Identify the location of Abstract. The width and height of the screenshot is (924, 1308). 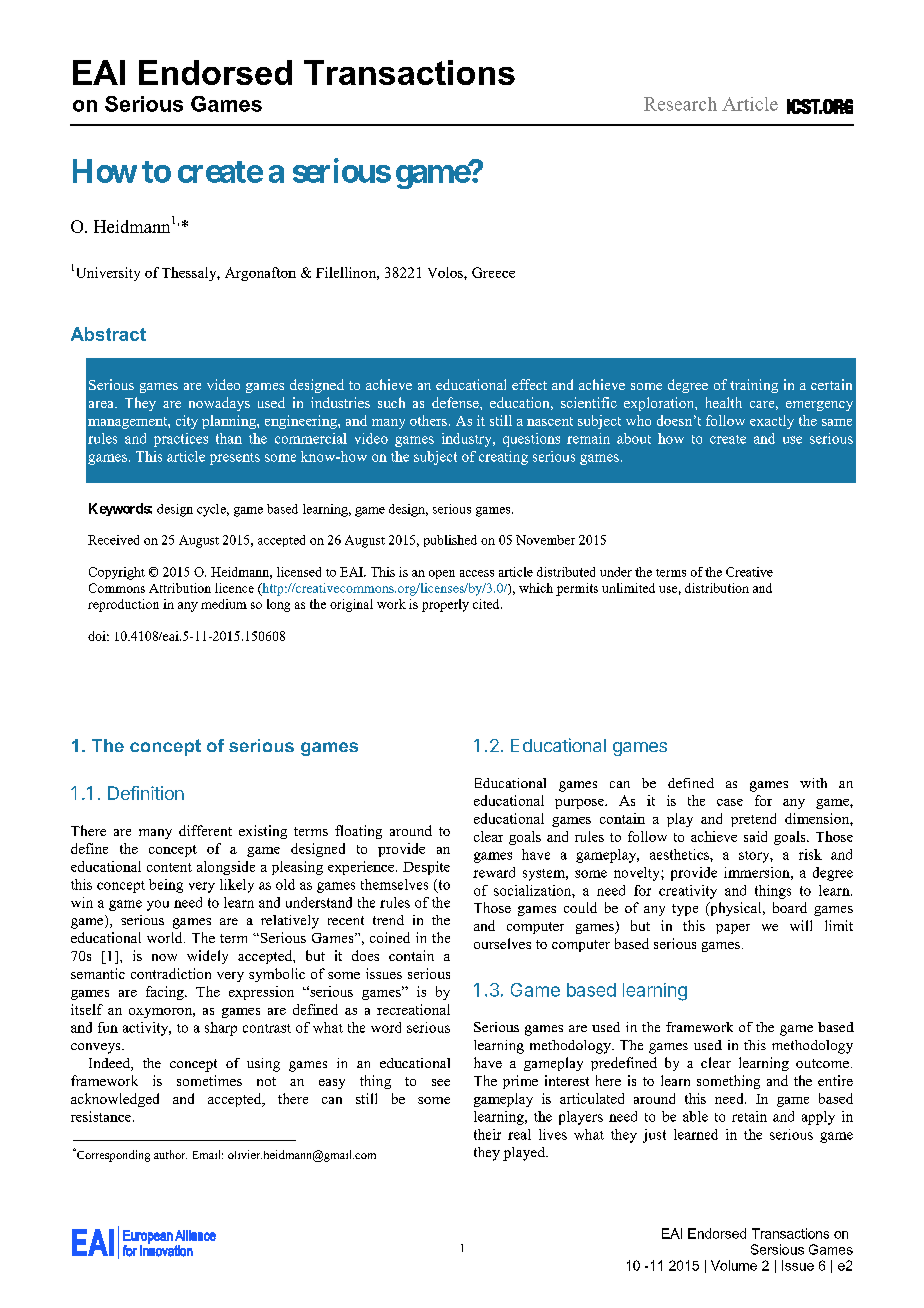
(108, 334).
